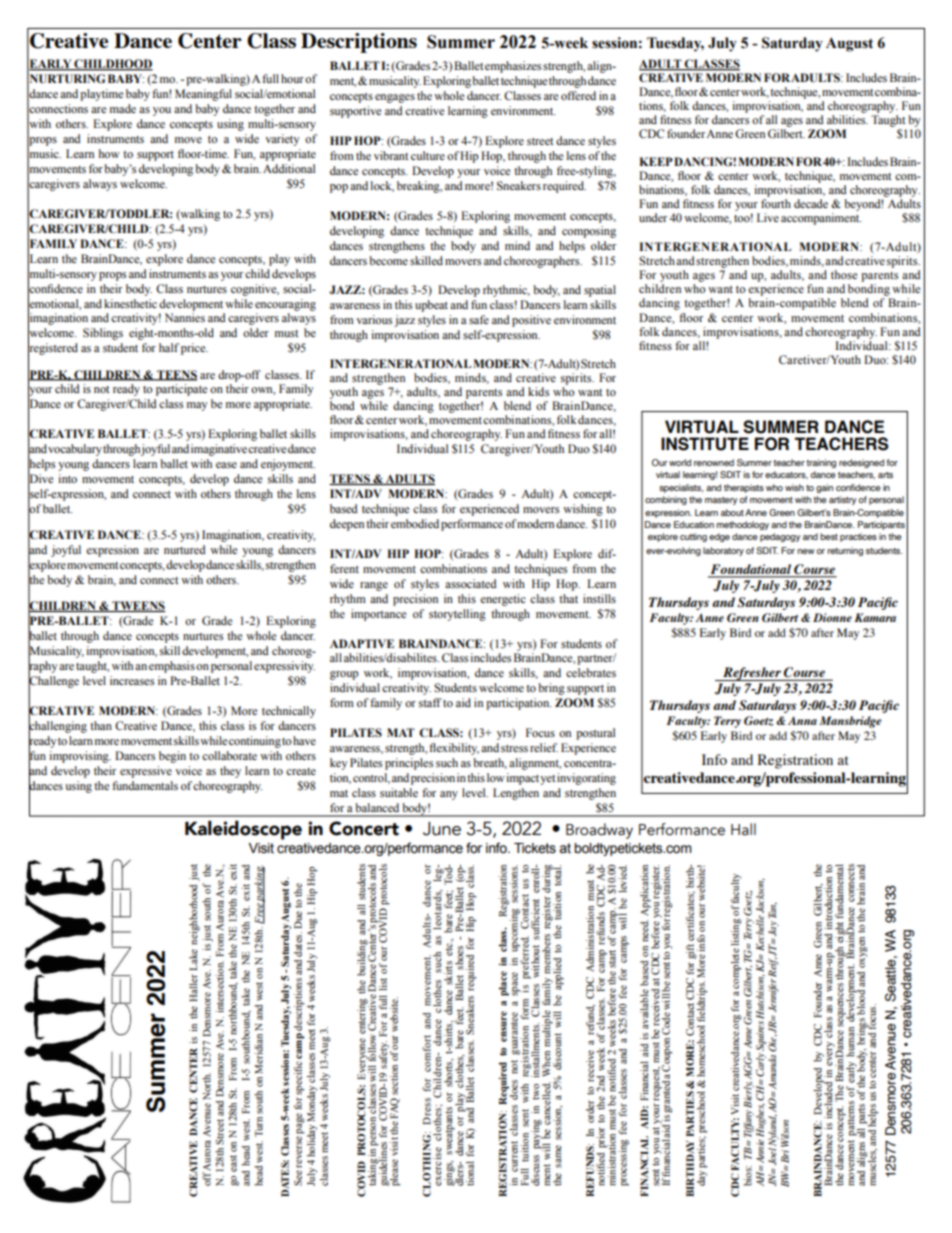 The height and width of the screenshot is (1233, 952). I want to click on KEEP, so click(656, 161).
